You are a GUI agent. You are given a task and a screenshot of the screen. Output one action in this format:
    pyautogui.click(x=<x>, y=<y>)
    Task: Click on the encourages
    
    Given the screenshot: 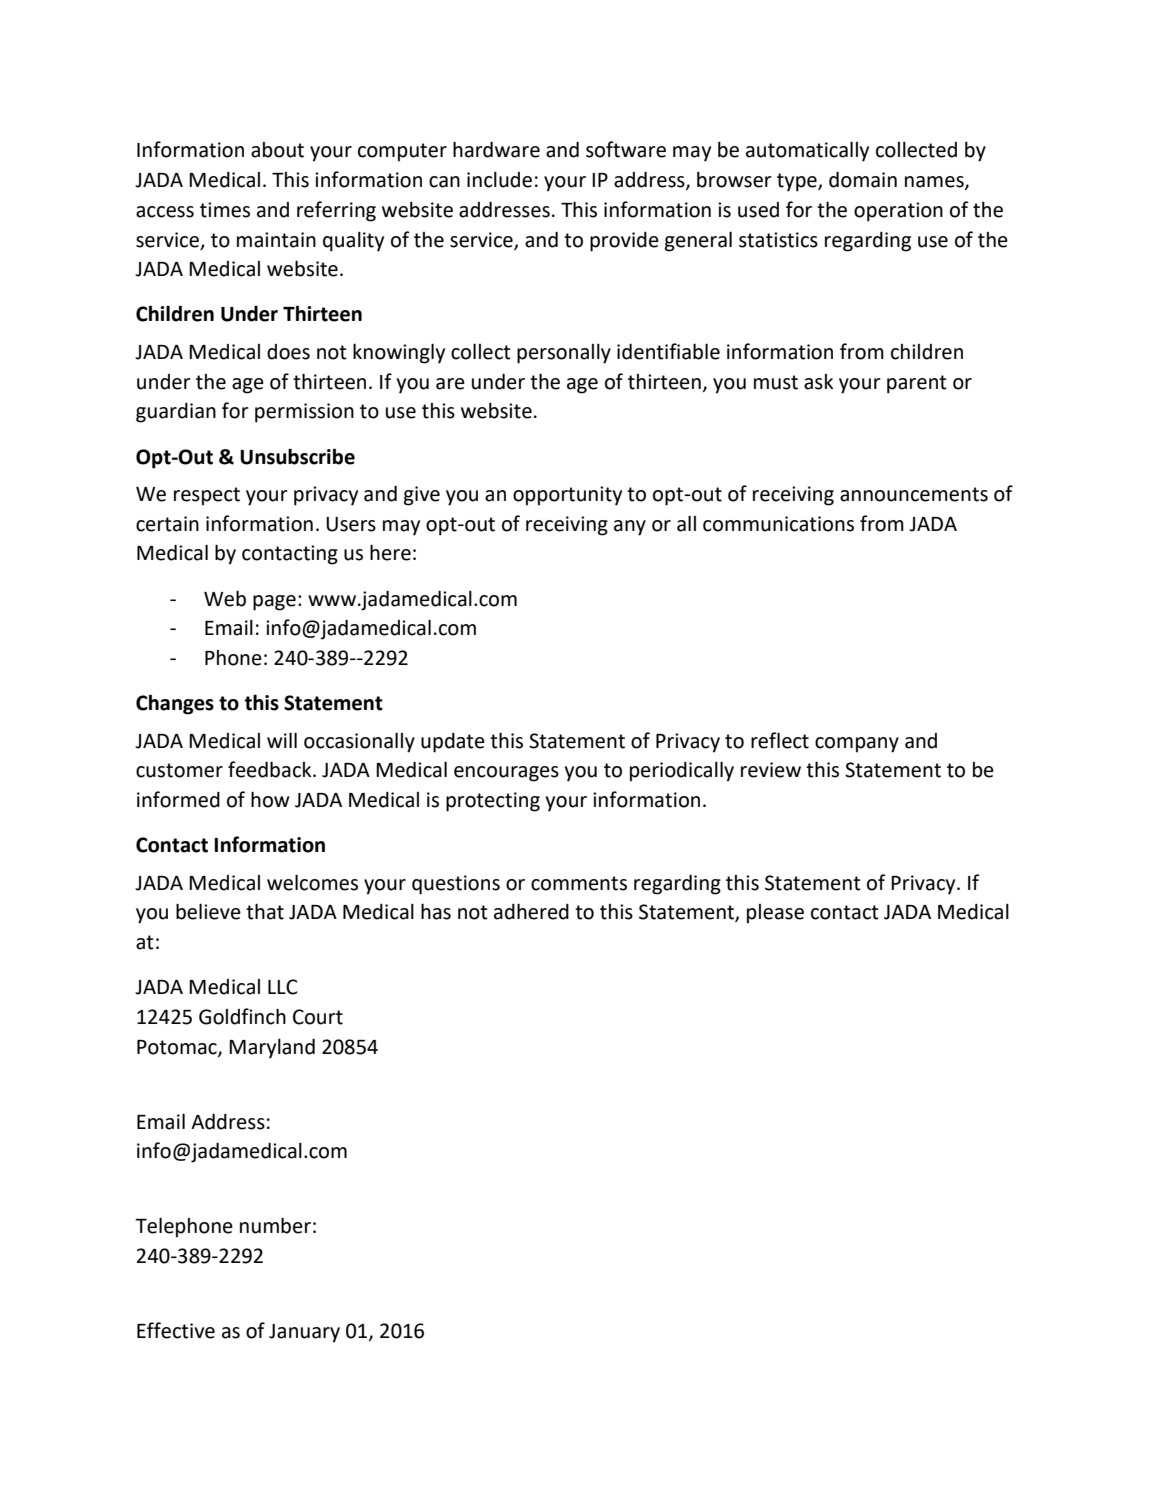 What is the action you would take?
    pyautogui.click(x=506, y=774)
